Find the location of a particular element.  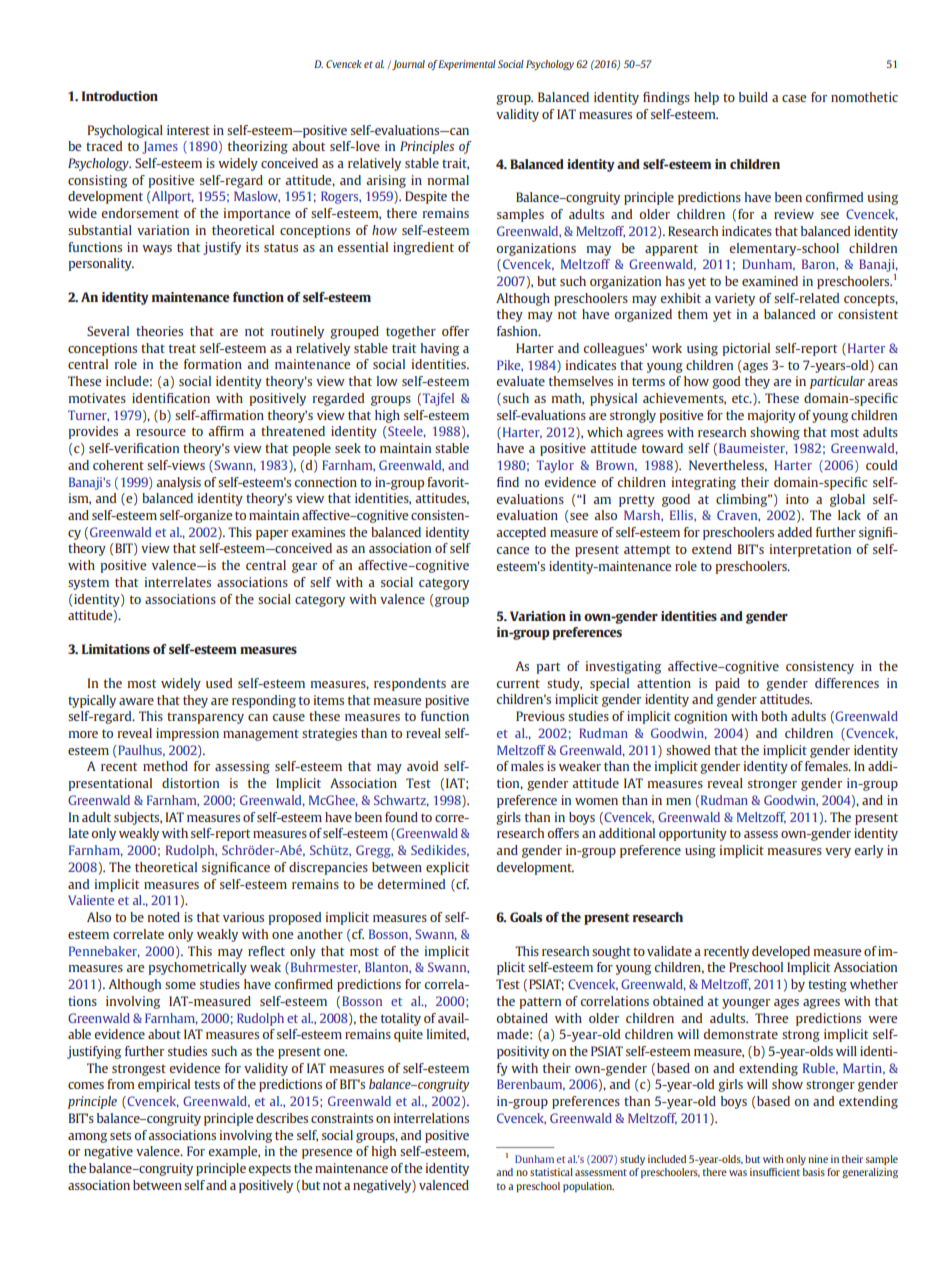

noted is located at coordinates (164, 917).
